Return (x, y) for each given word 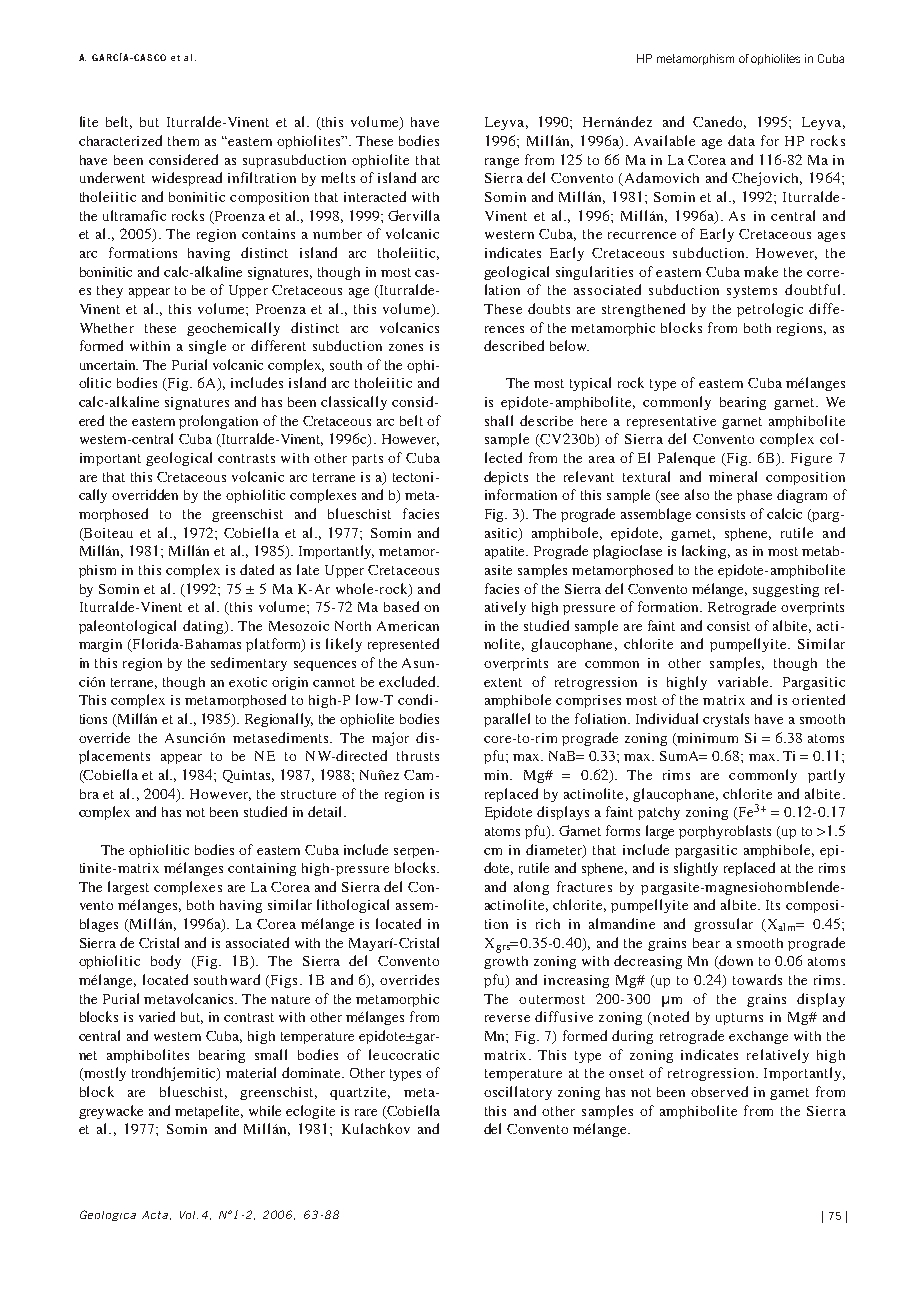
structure (308, 794)
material (251, 1072)
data (741, 140)
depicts (506, 478)
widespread (187, 179)
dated (257, 569)
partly (826, 776)
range (502, 163)
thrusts (418, 756)
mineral (733, 476)
